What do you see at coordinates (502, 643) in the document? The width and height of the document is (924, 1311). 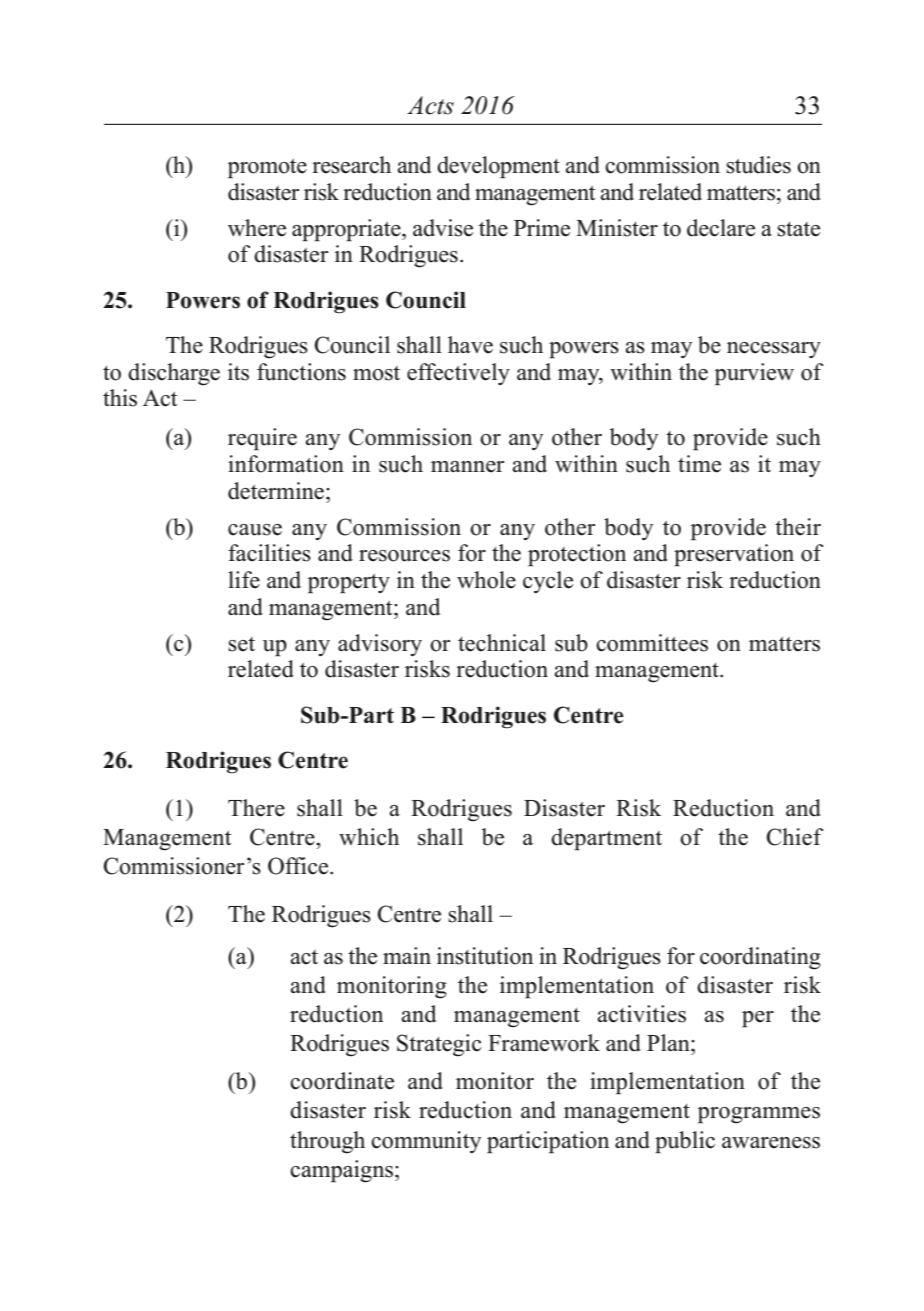 I see `technical` at bounding box center [502, 643].
